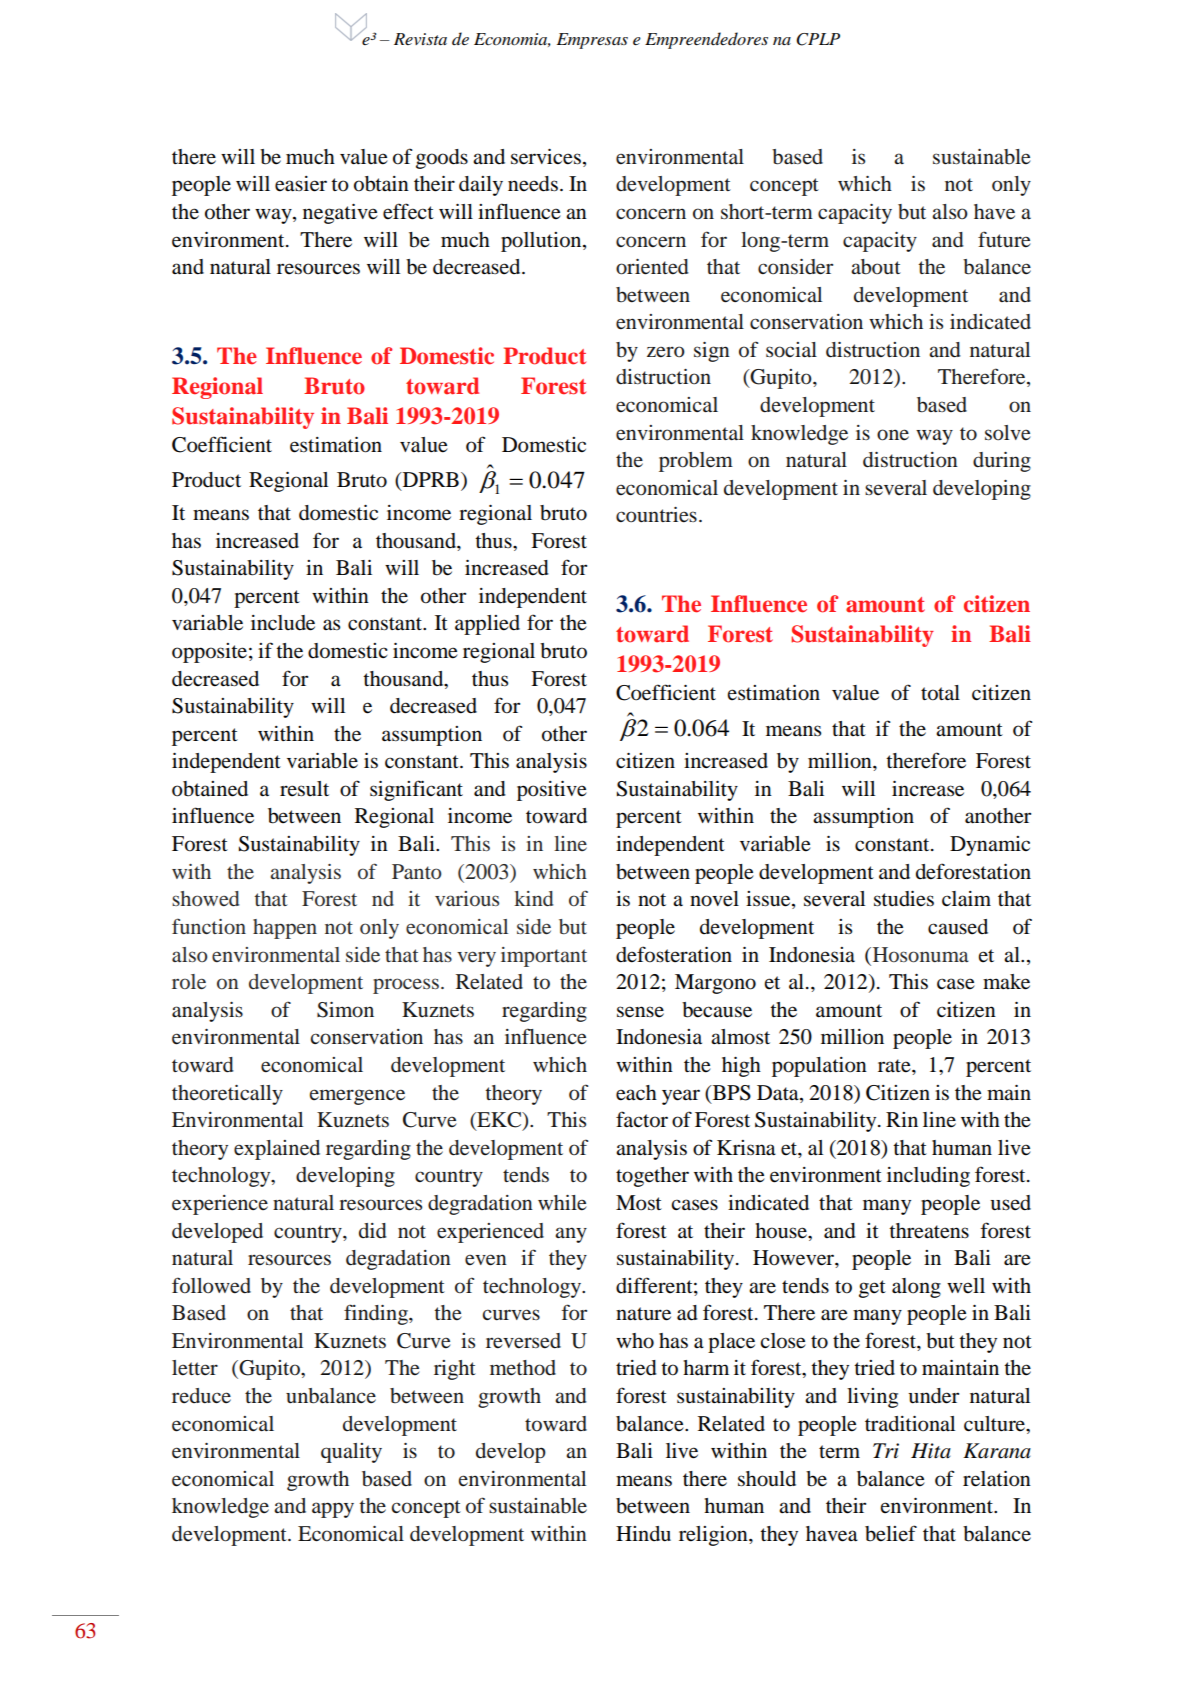 The width and height of the document is (1203, 1702). What do you see at coordinates (1004, 239) in the document?
I see `future` at bounding box center [1004, 239].
